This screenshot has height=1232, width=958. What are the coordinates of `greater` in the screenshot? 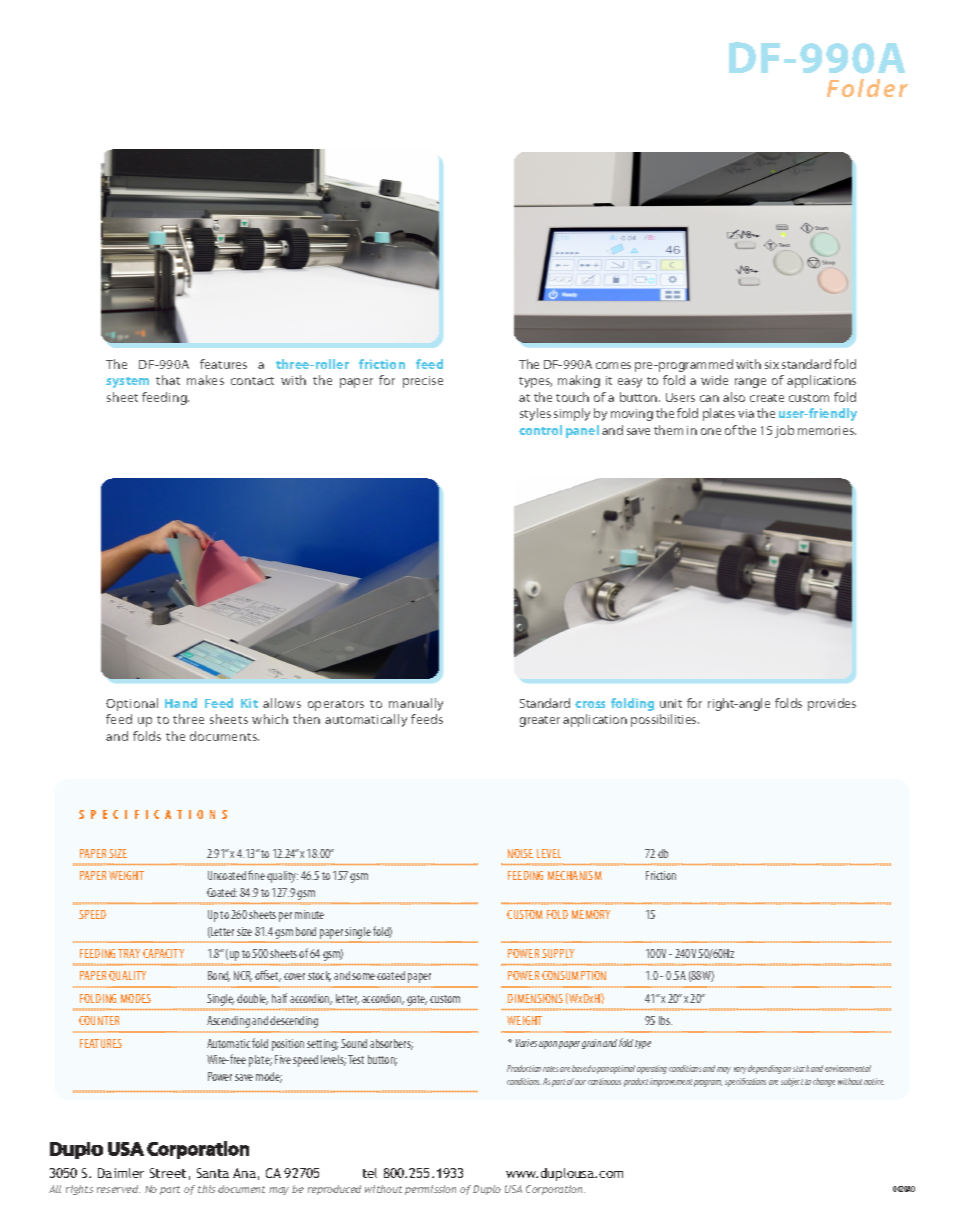 It's located at (540, 721).
